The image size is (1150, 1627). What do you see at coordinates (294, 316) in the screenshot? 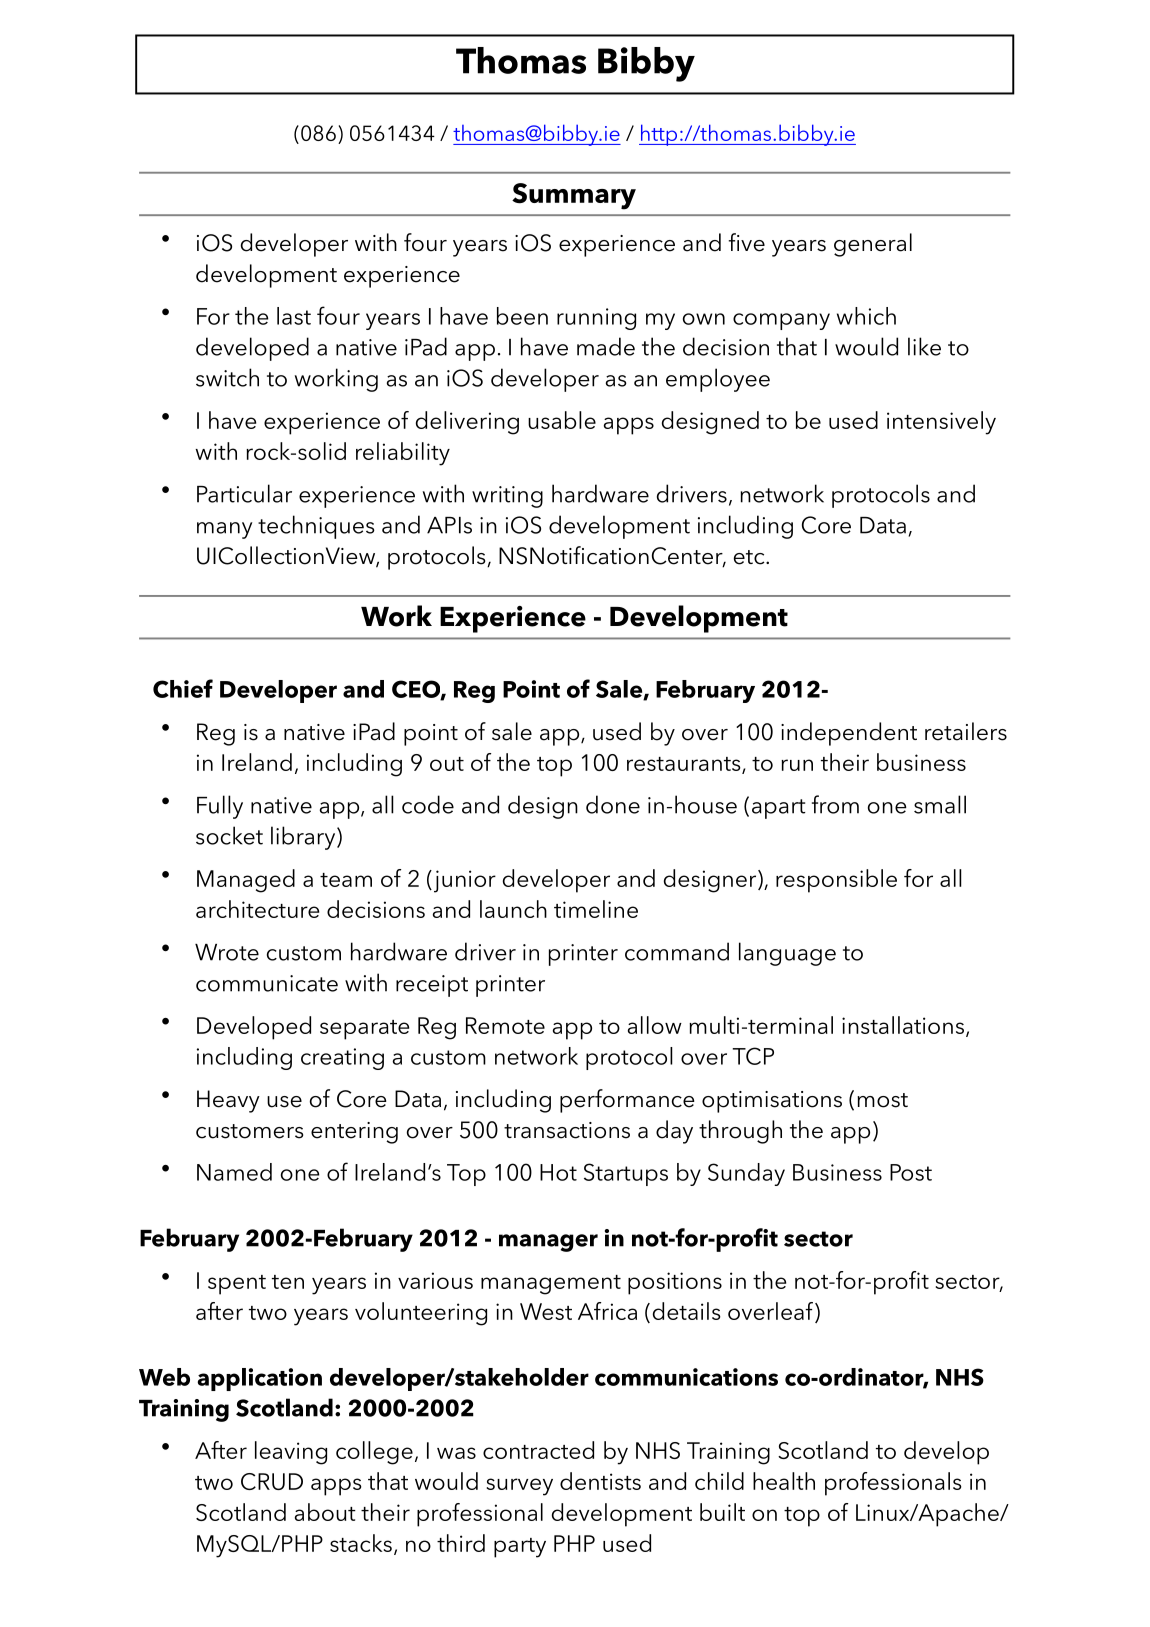
I see `last` at bounding box center [294, 316].
